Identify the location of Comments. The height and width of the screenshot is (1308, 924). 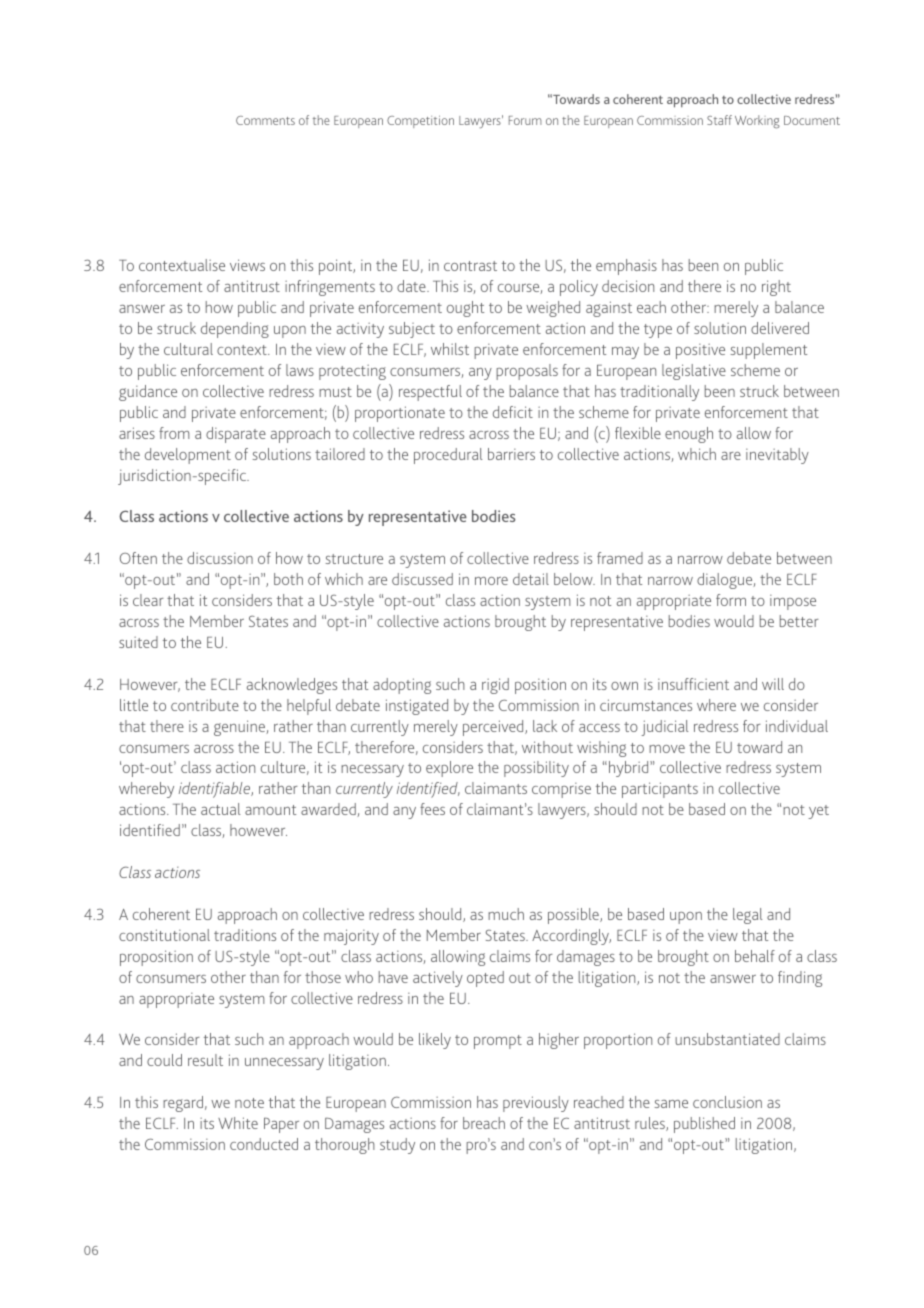
(265, 120).
